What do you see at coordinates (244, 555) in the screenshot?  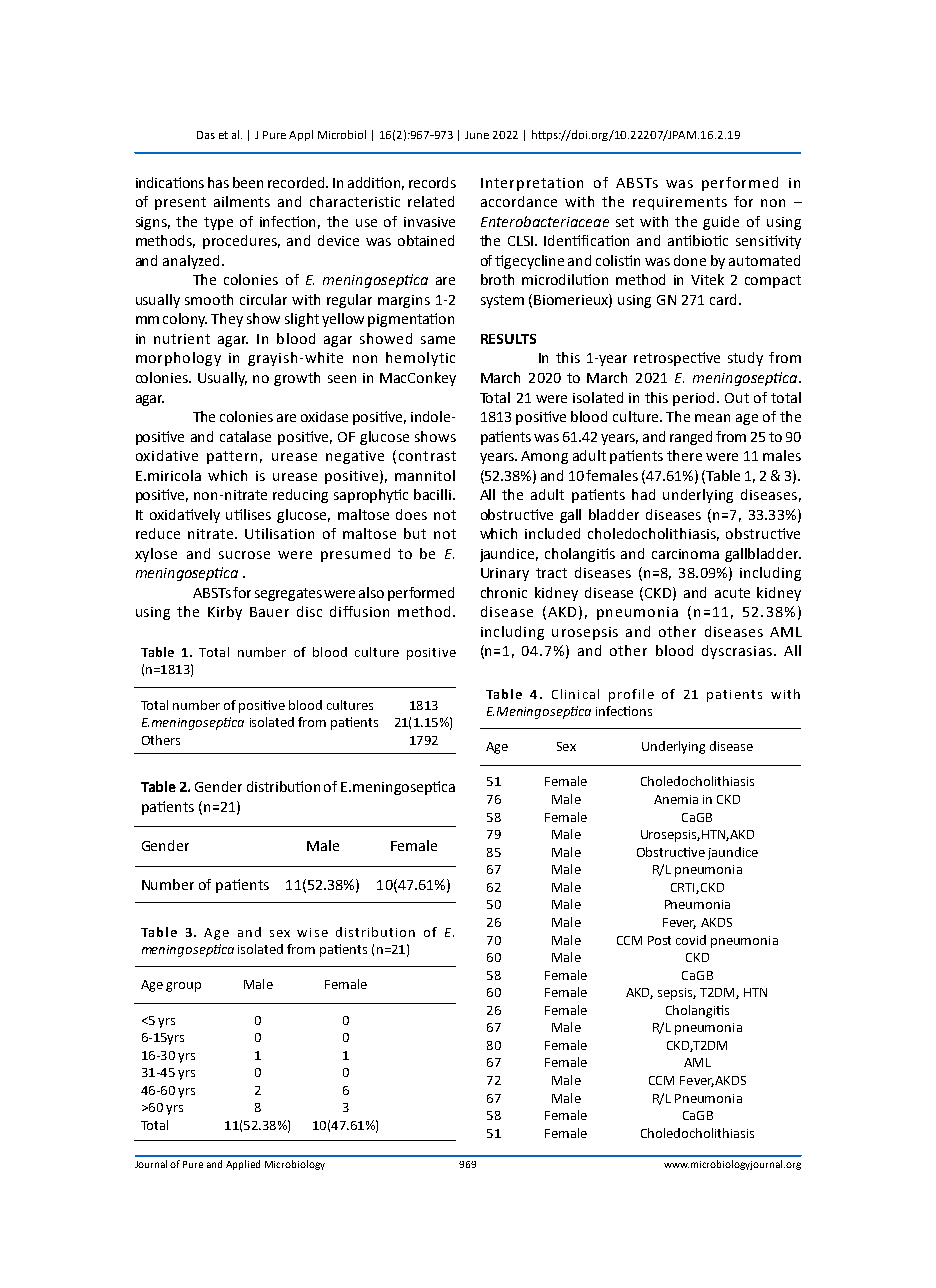 I see `sucrose` at bounding box center [244, 555].
